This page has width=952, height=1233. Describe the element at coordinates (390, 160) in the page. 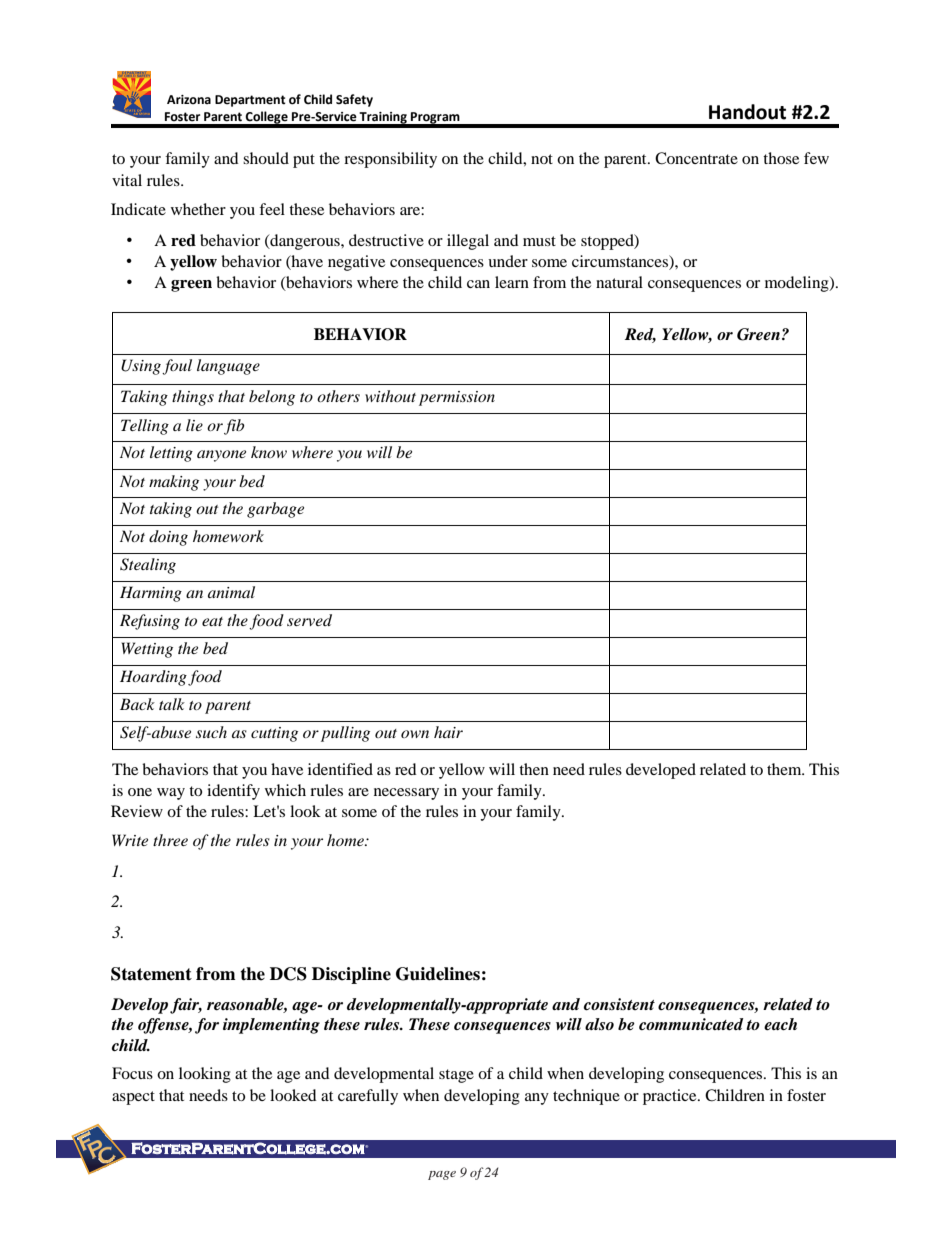

I see `responsibility` at that location.
